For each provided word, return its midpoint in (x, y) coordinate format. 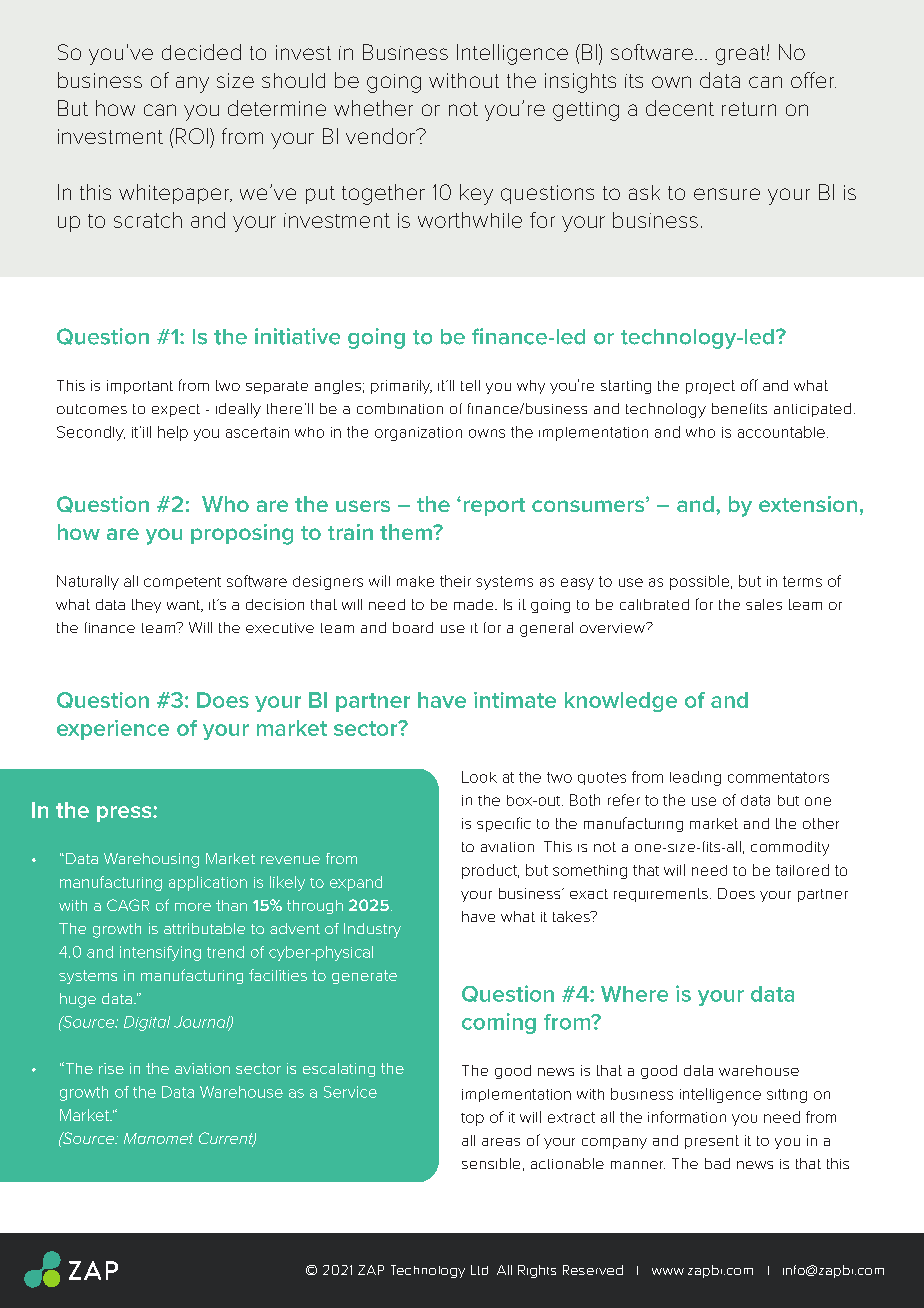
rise (111, 1068)
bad (717, 1163)
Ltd (479, 1270)
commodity (790, 848)
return (749, 109)
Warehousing (151, 860)
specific (504, 824)
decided (201, 52)
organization (418, 434)
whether (373, 108)
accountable (781, 432)
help (173, 433)
